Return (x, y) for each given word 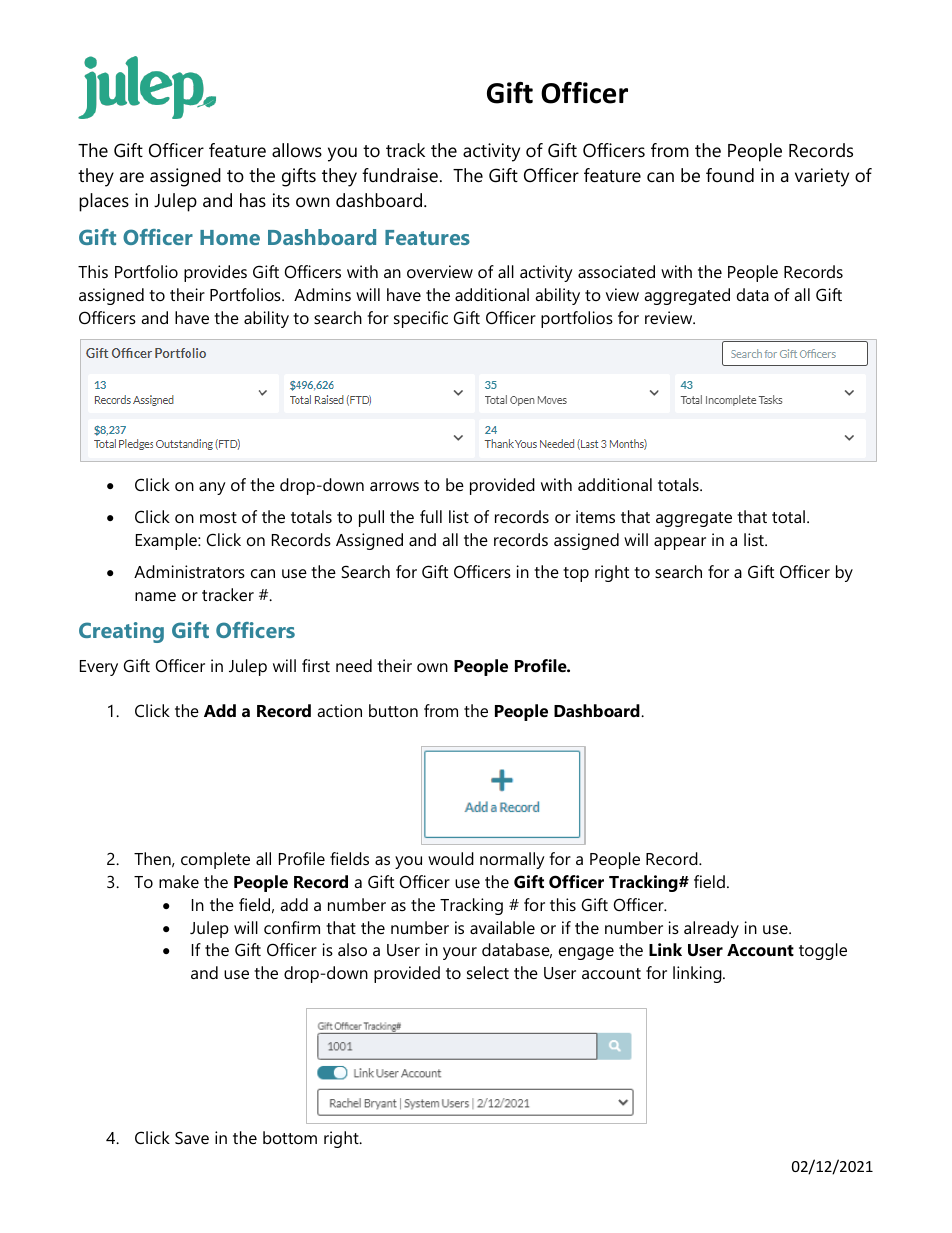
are (132, 177)
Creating (121, 632)
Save (192, 1137)
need (354, 665)
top (576, 574)
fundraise (400, 175)
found (730, 175)
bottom (290, 1137)
